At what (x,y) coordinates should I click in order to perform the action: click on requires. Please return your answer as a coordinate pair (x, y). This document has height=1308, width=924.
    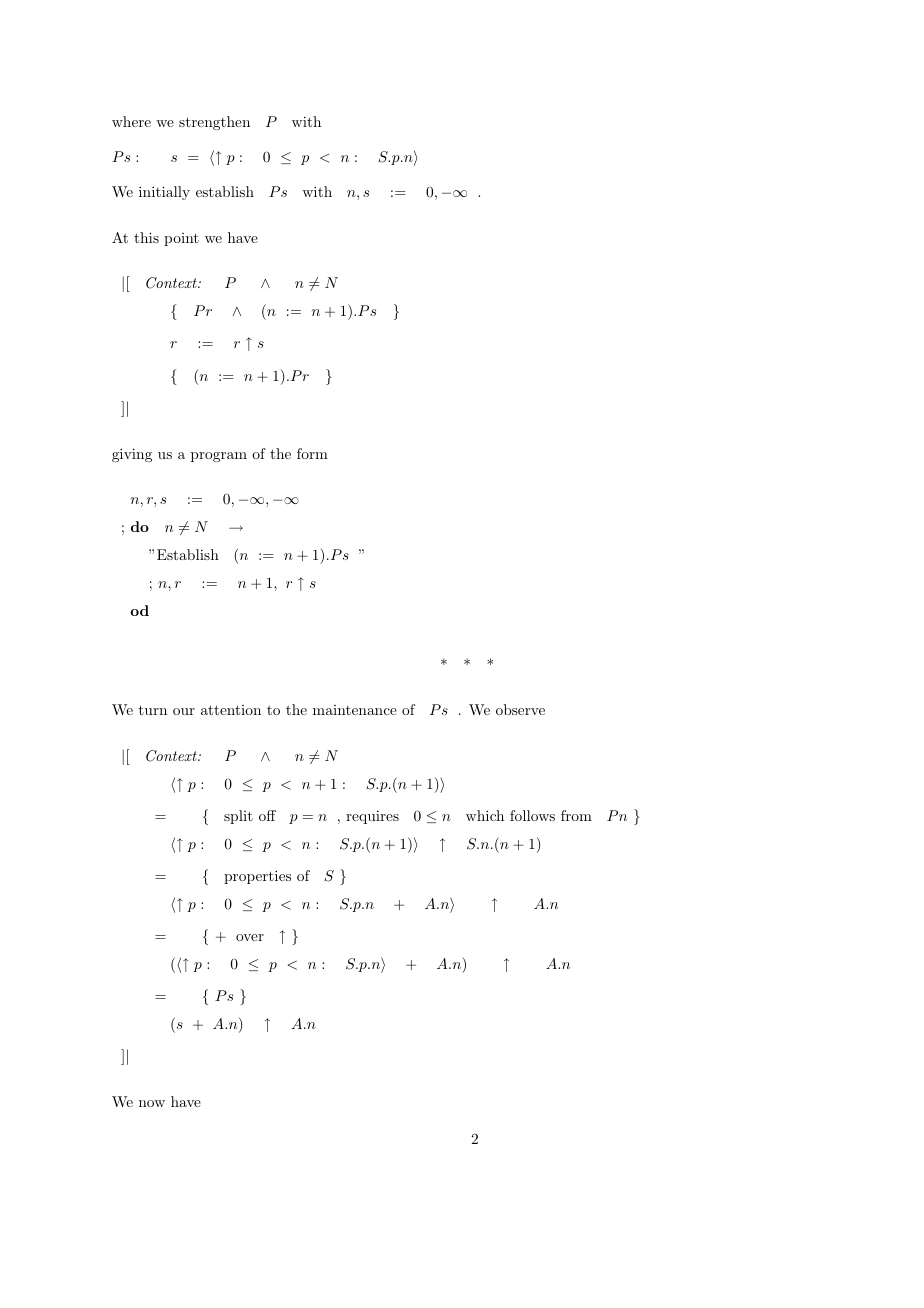
    Looking at the image, I should click on (372, 817).
